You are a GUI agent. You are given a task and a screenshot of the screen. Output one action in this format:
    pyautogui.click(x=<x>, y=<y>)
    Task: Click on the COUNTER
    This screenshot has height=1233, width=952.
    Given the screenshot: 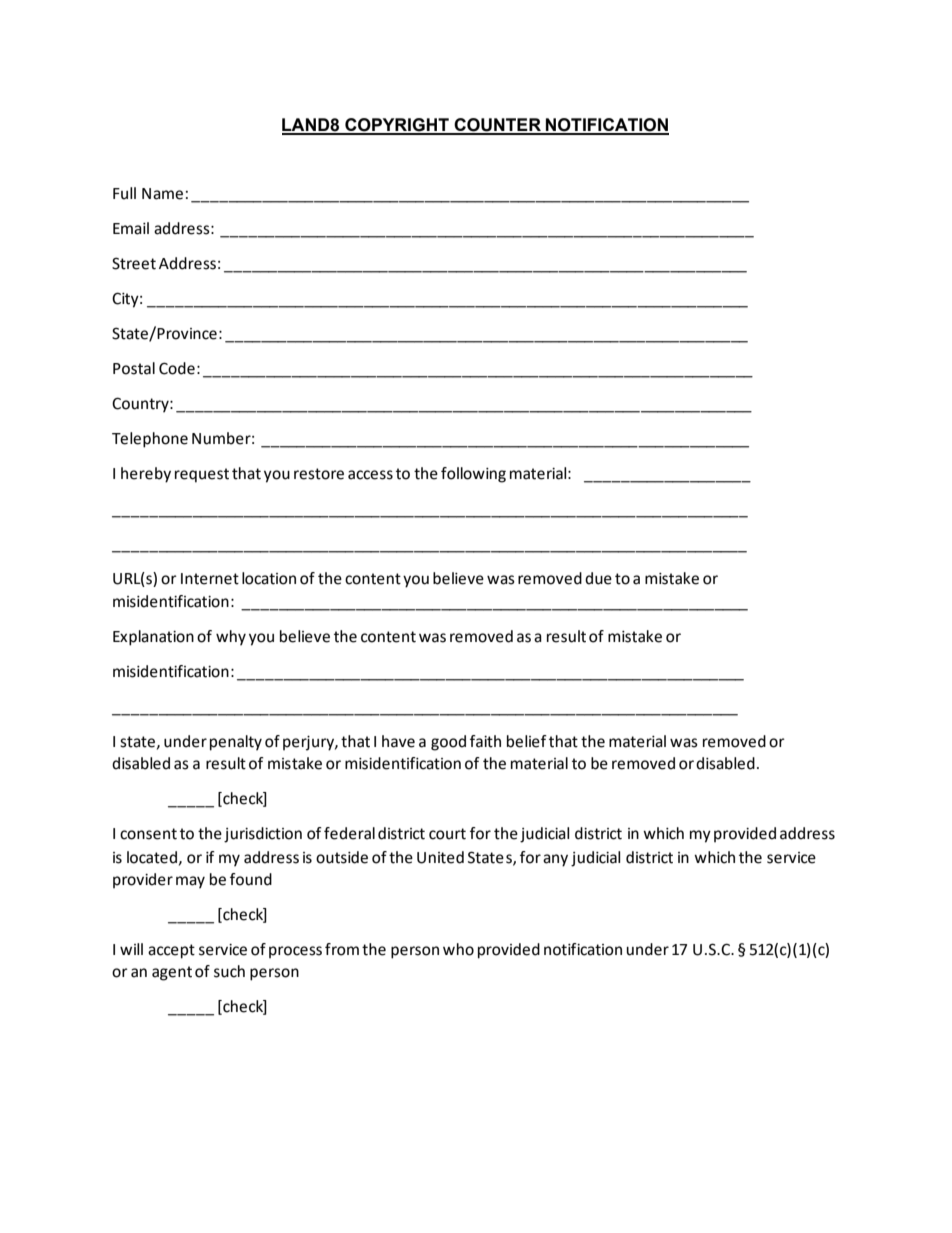 What is the action you would take?
    pyautogui.click(x=498, y=126)
